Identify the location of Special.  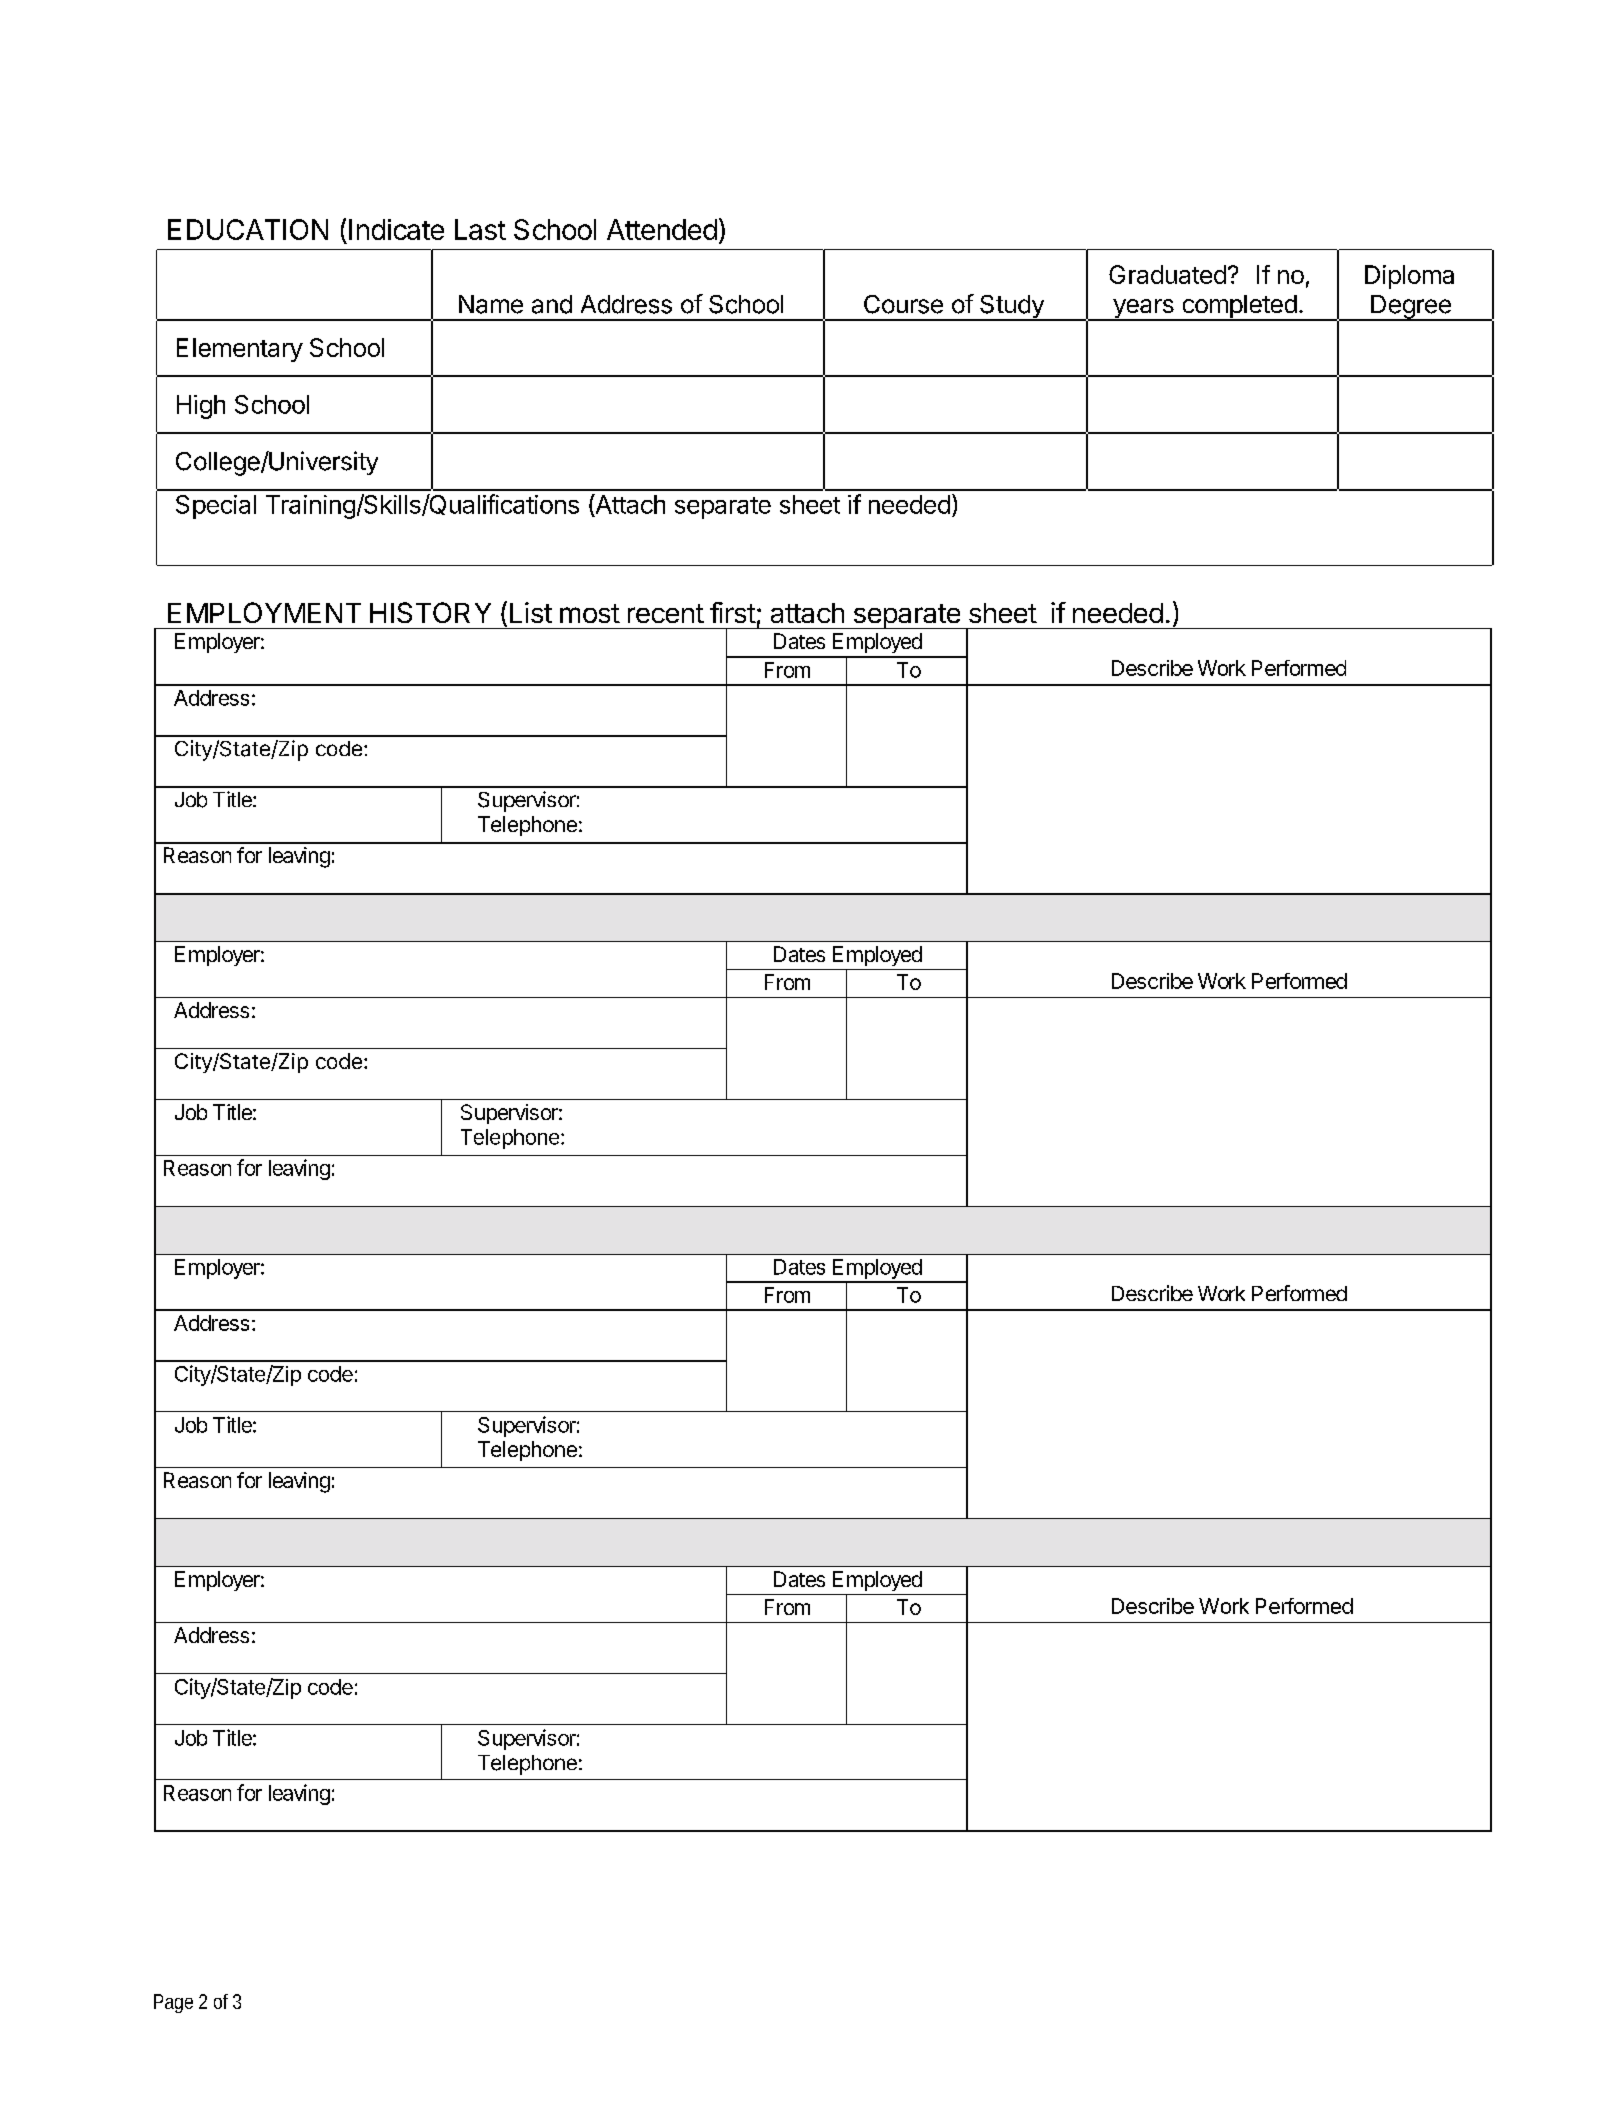
(216, 507).
